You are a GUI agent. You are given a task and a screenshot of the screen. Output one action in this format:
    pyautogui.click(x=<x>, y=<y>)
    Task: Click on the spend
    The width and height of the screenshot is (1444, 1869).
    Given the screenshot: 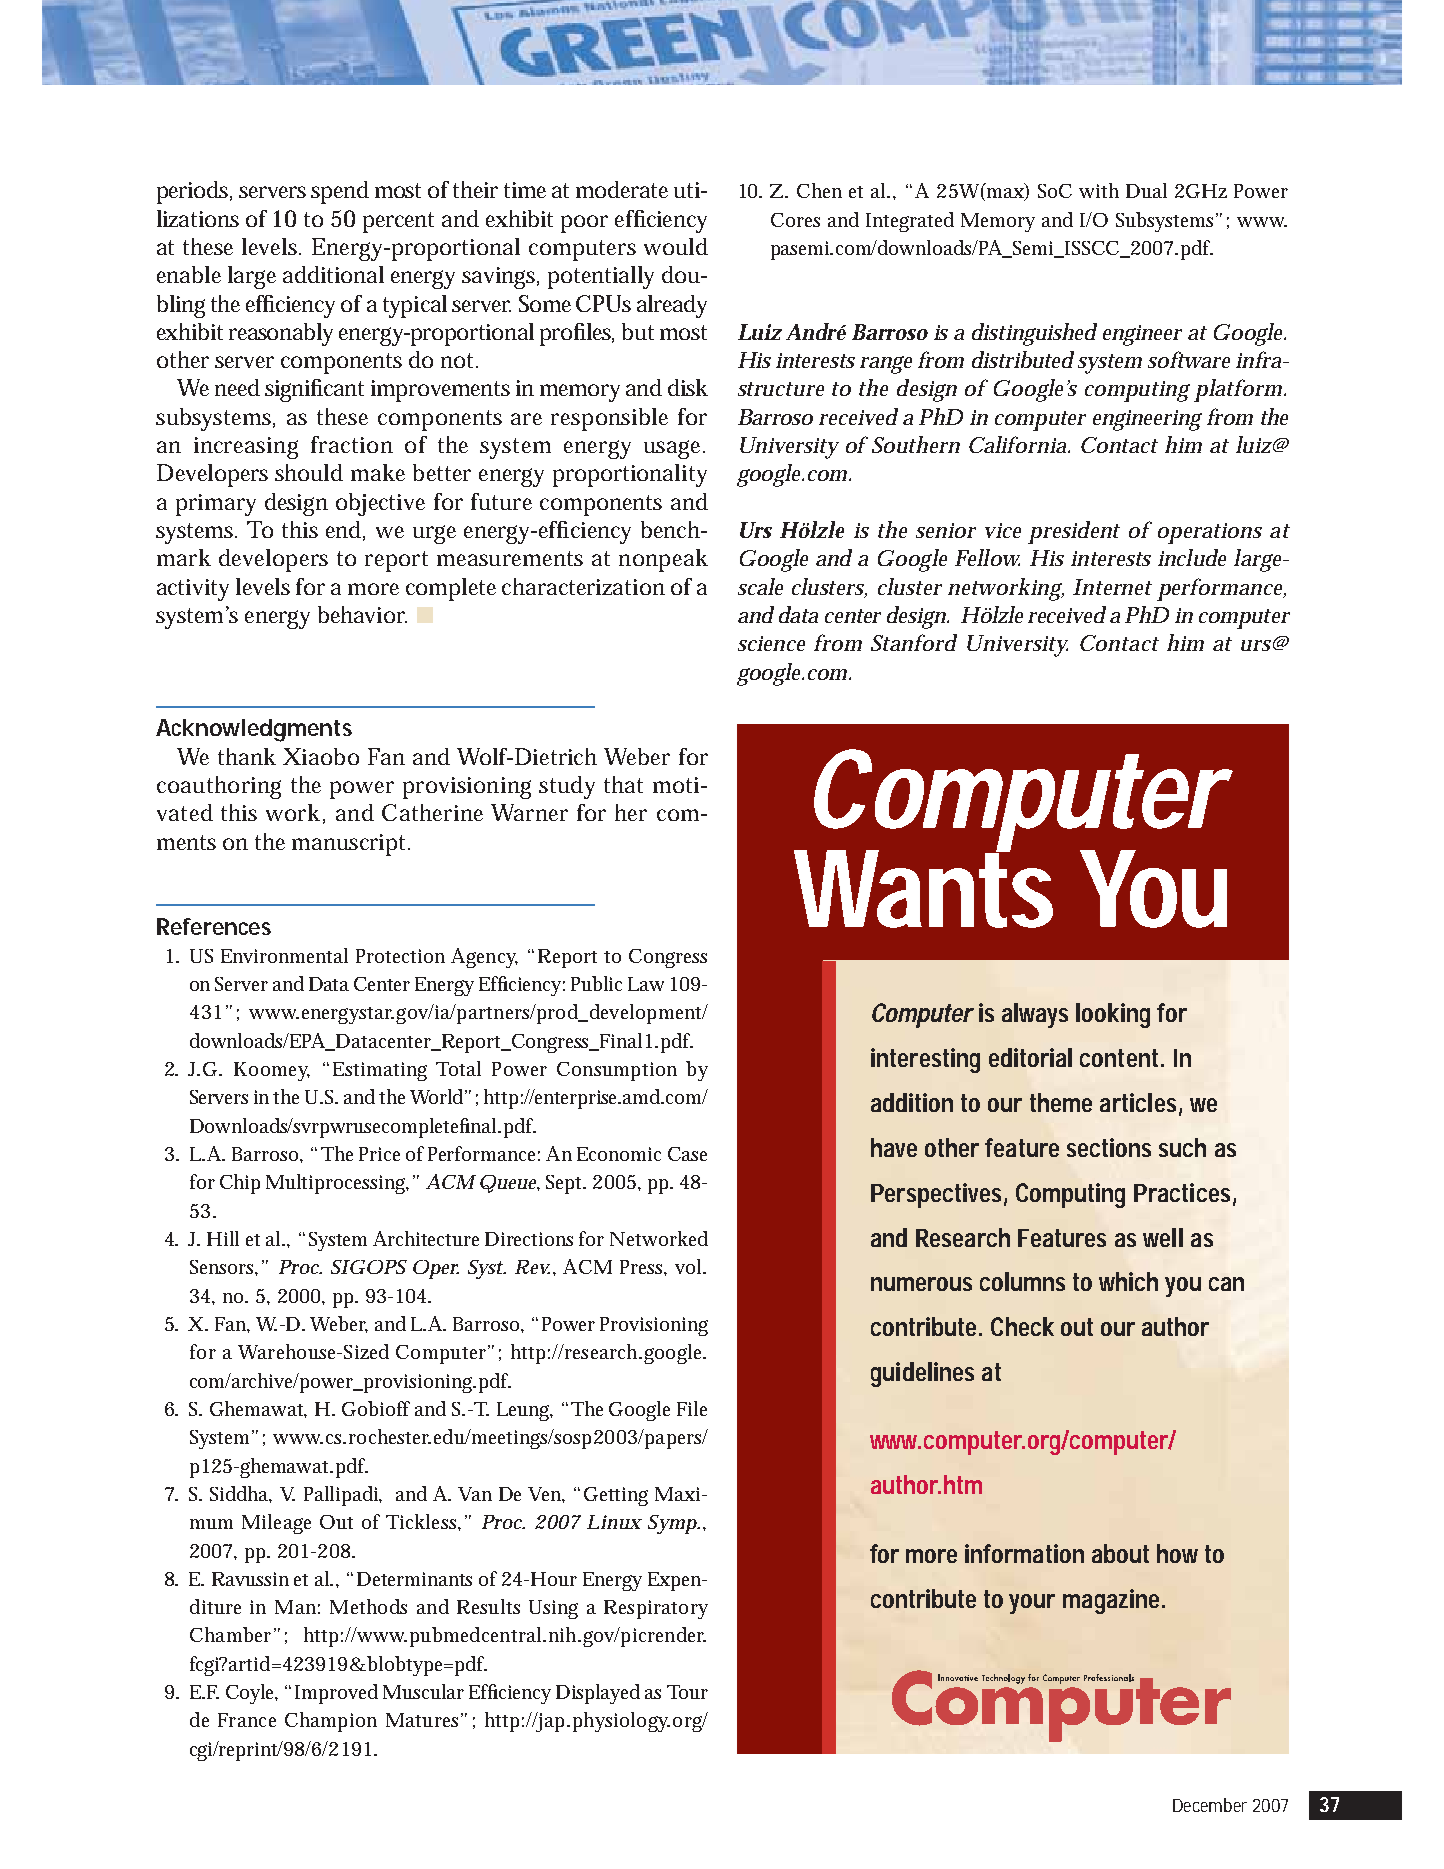 What is the action you would take?
    pyautogui.click(x=340, y=192)
